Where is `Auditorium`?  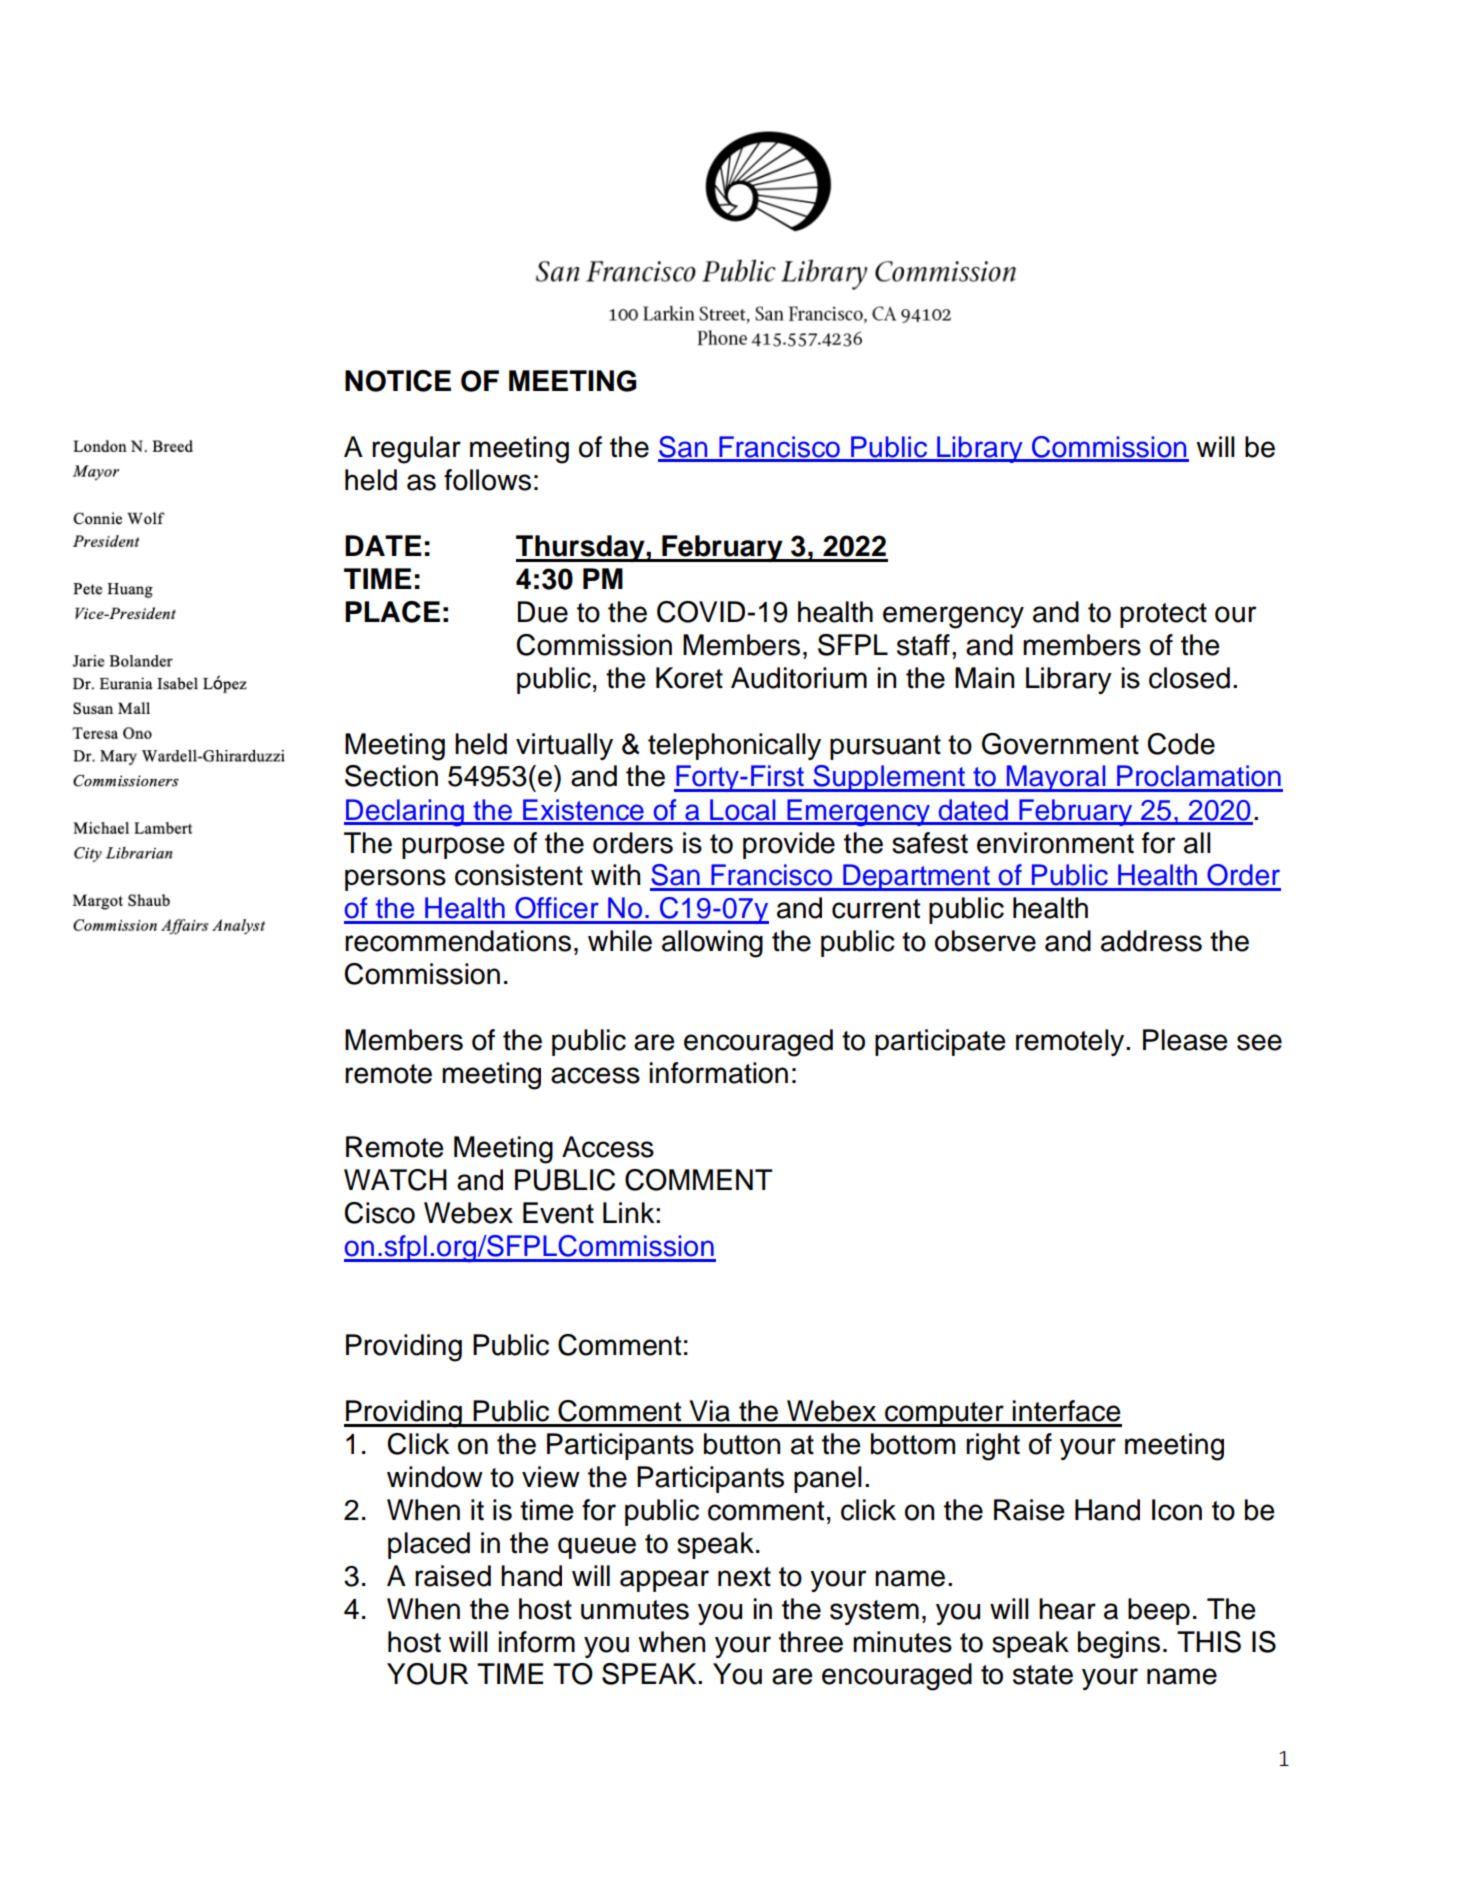
Auditorium is located at coordinates (799, 678).
